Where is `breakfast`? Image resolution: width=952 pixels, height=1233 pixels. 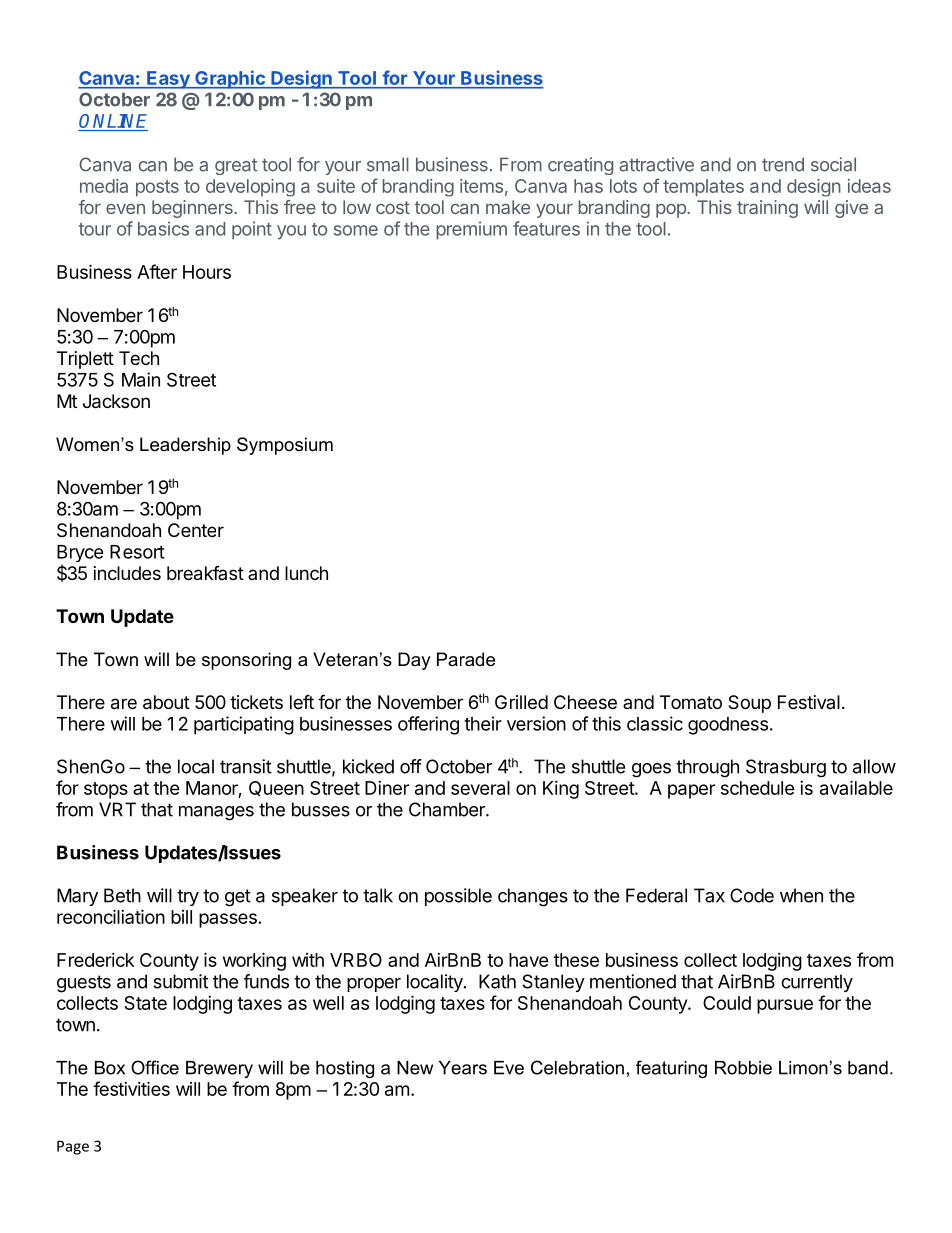 breakfast is located at coordinates (205, 573).
